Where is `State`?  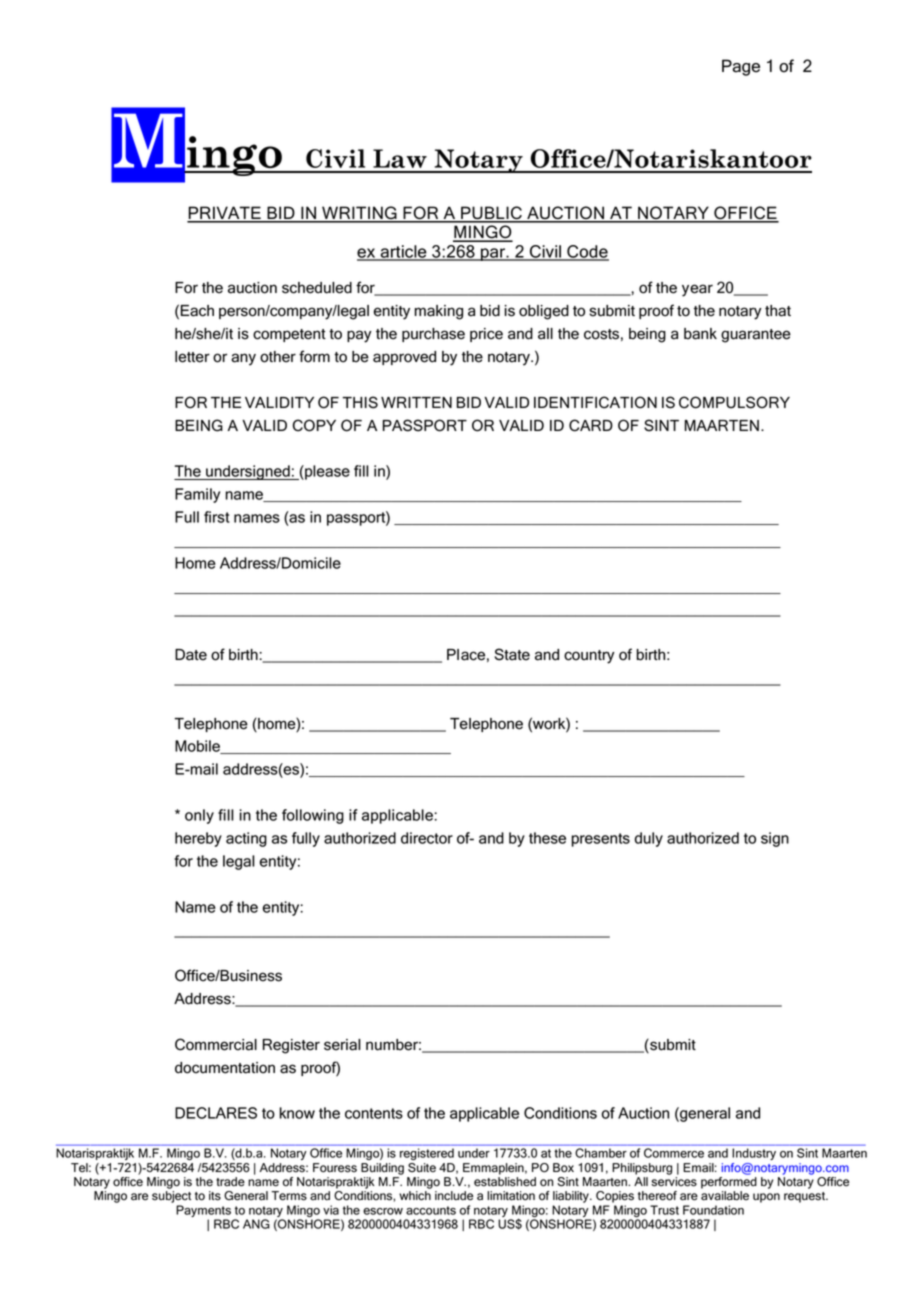
State is located at coordinates (512, 654).
